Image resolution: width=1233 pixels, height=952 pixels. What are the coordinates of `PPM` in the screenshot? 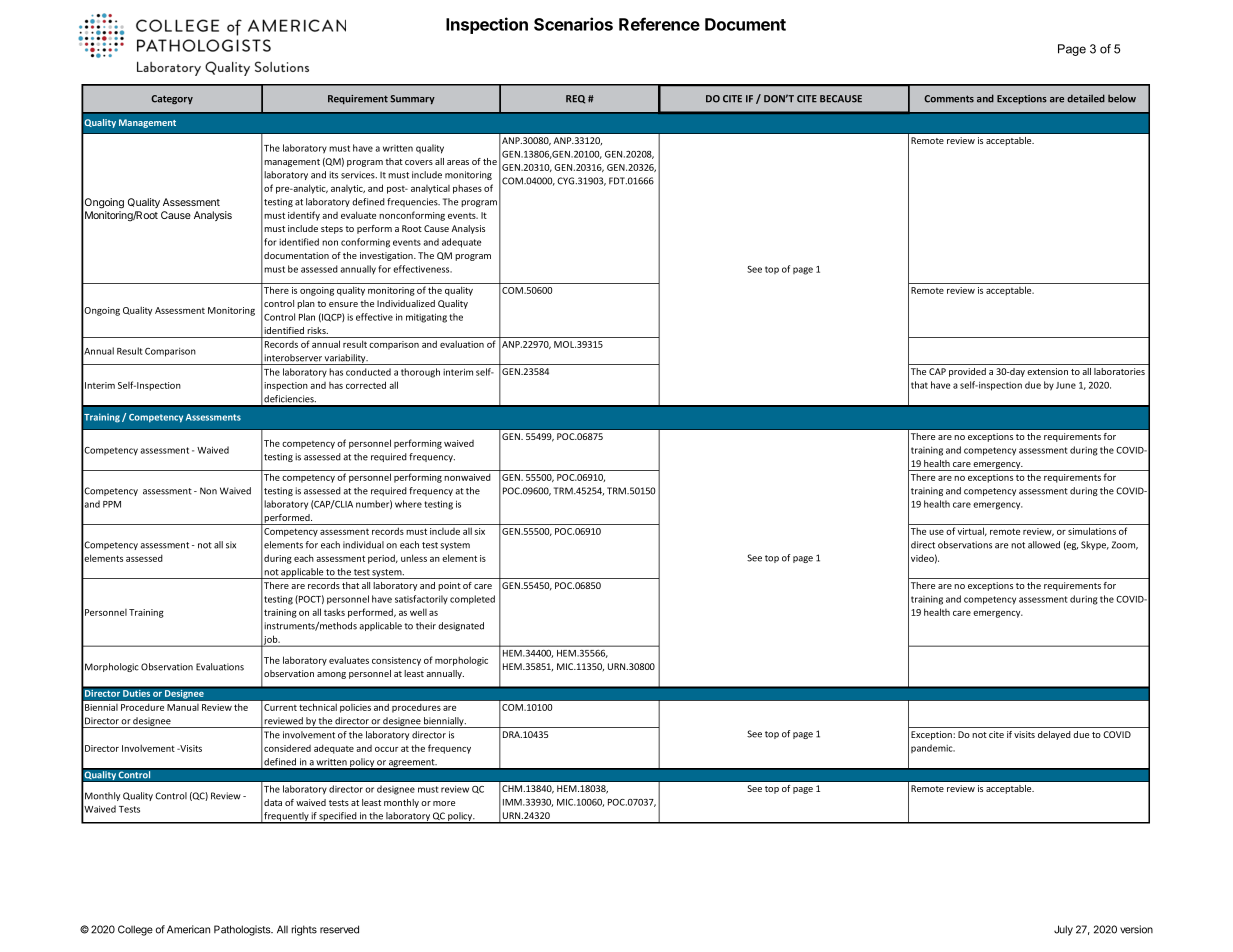 It's located at (112, 504).
